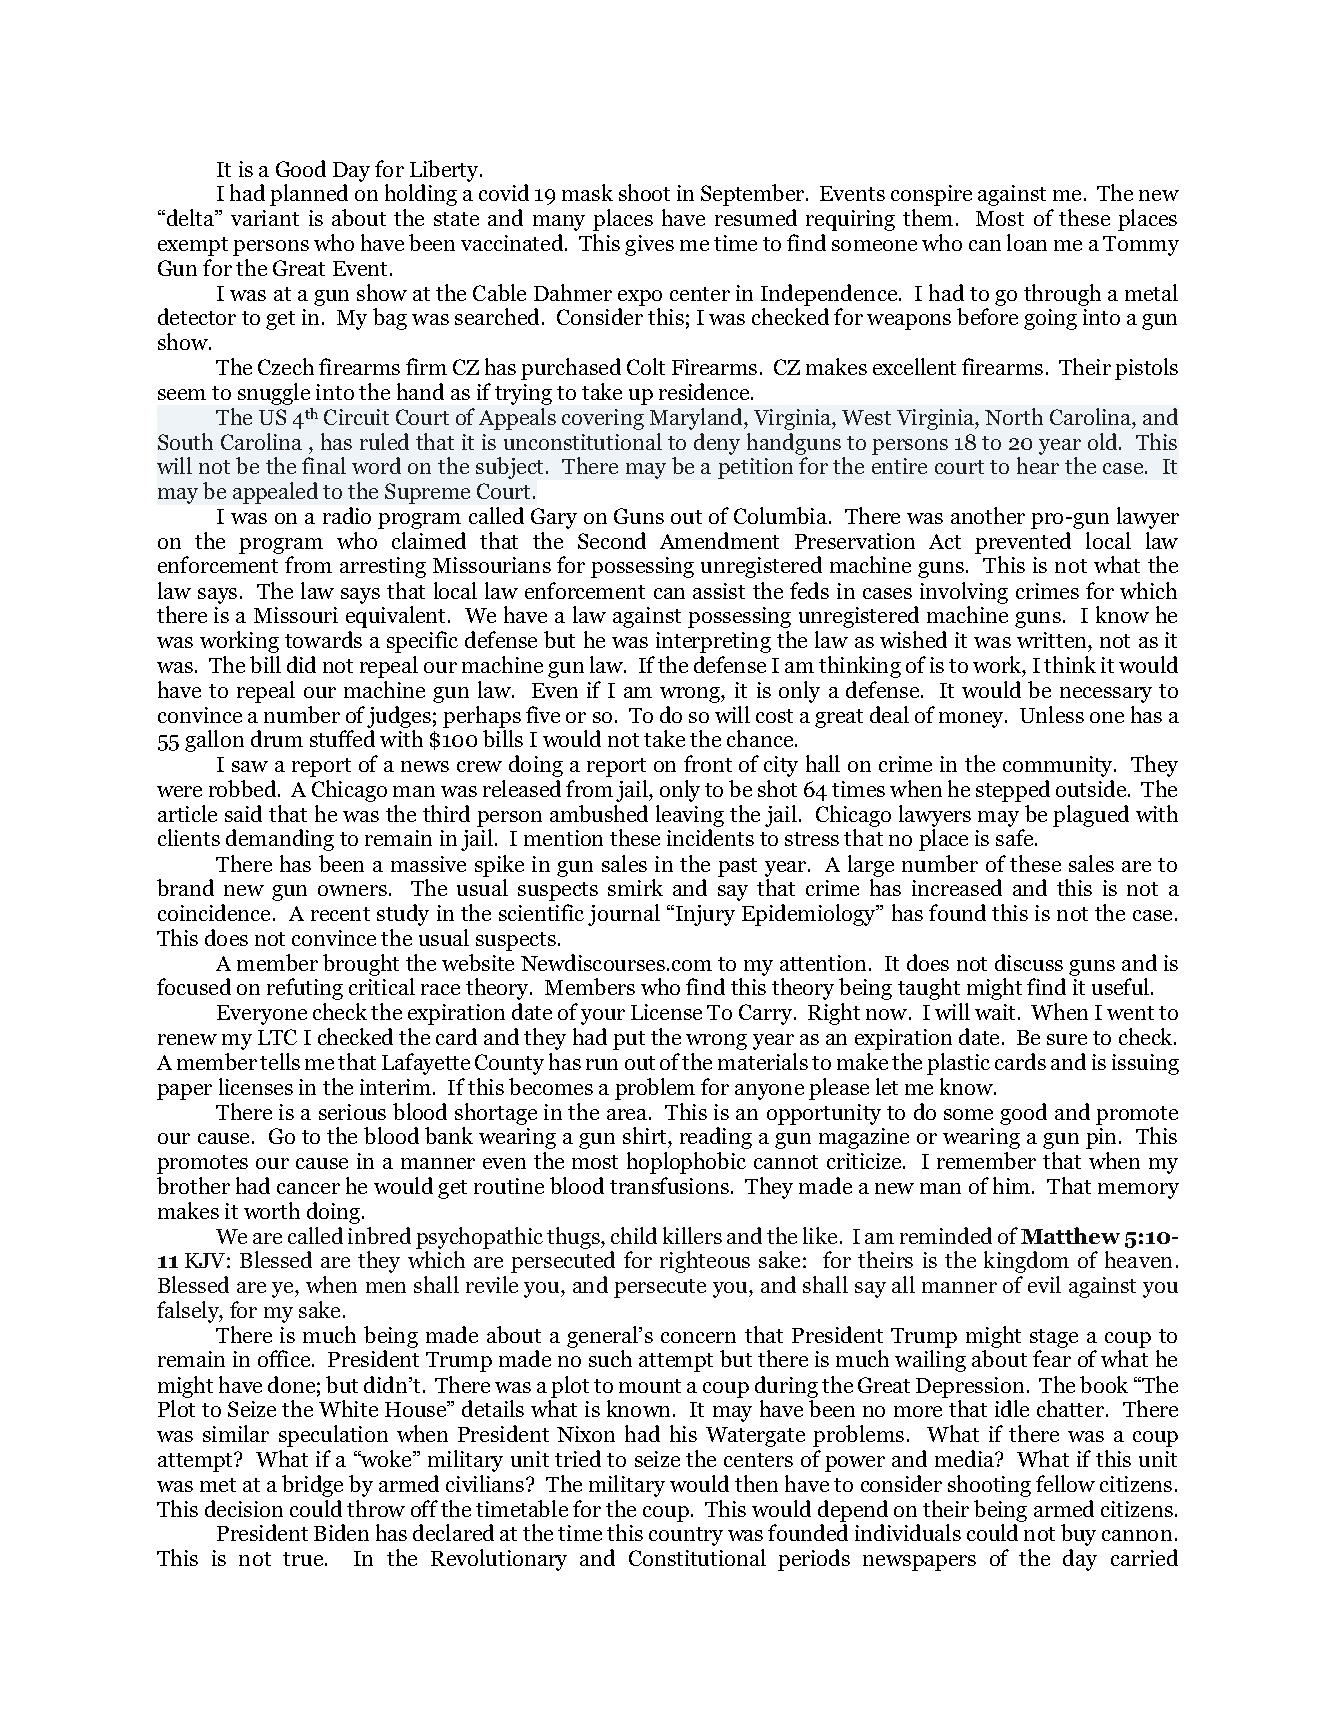  I want to click on loan, so click(1027, 242).
